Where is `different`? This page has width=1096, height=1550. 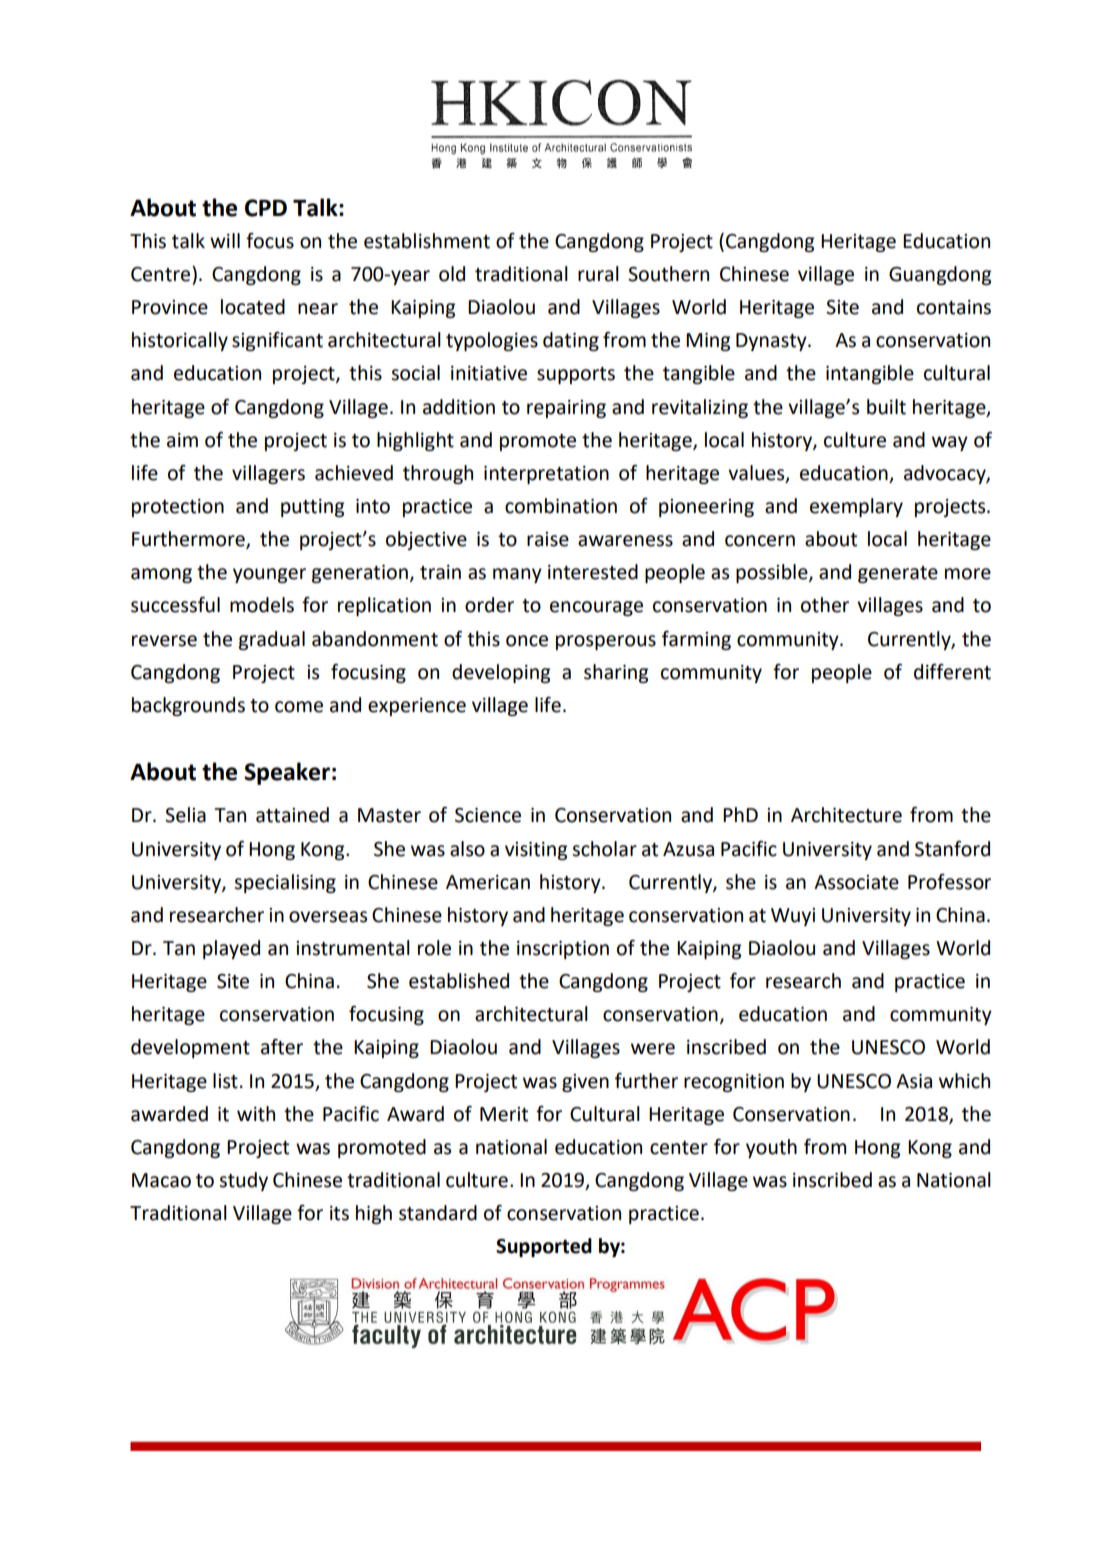
different is located at coordinates (952, 672).
